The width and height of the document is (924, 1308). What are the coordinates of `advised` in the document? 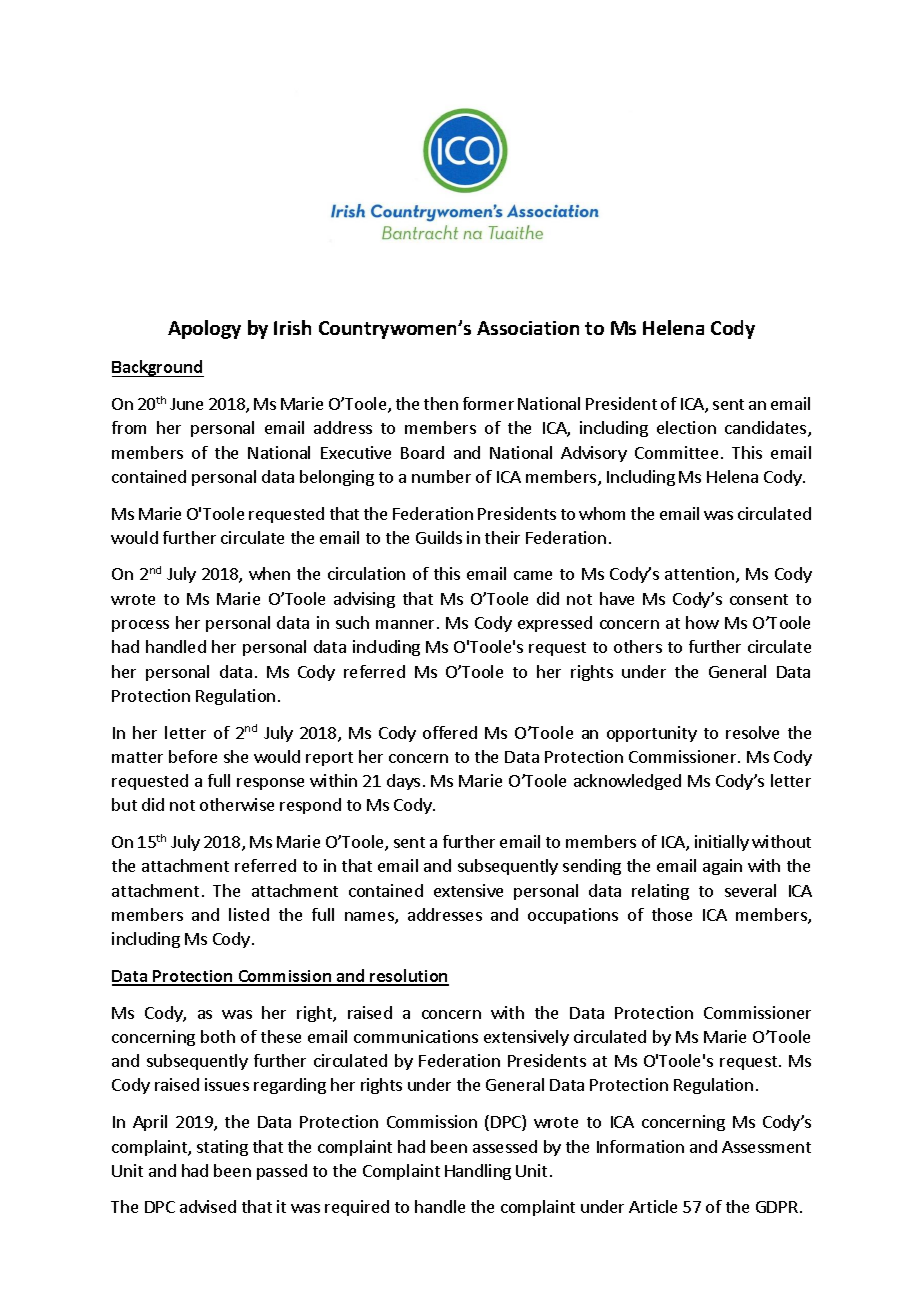 It's located at (208, 1206).
